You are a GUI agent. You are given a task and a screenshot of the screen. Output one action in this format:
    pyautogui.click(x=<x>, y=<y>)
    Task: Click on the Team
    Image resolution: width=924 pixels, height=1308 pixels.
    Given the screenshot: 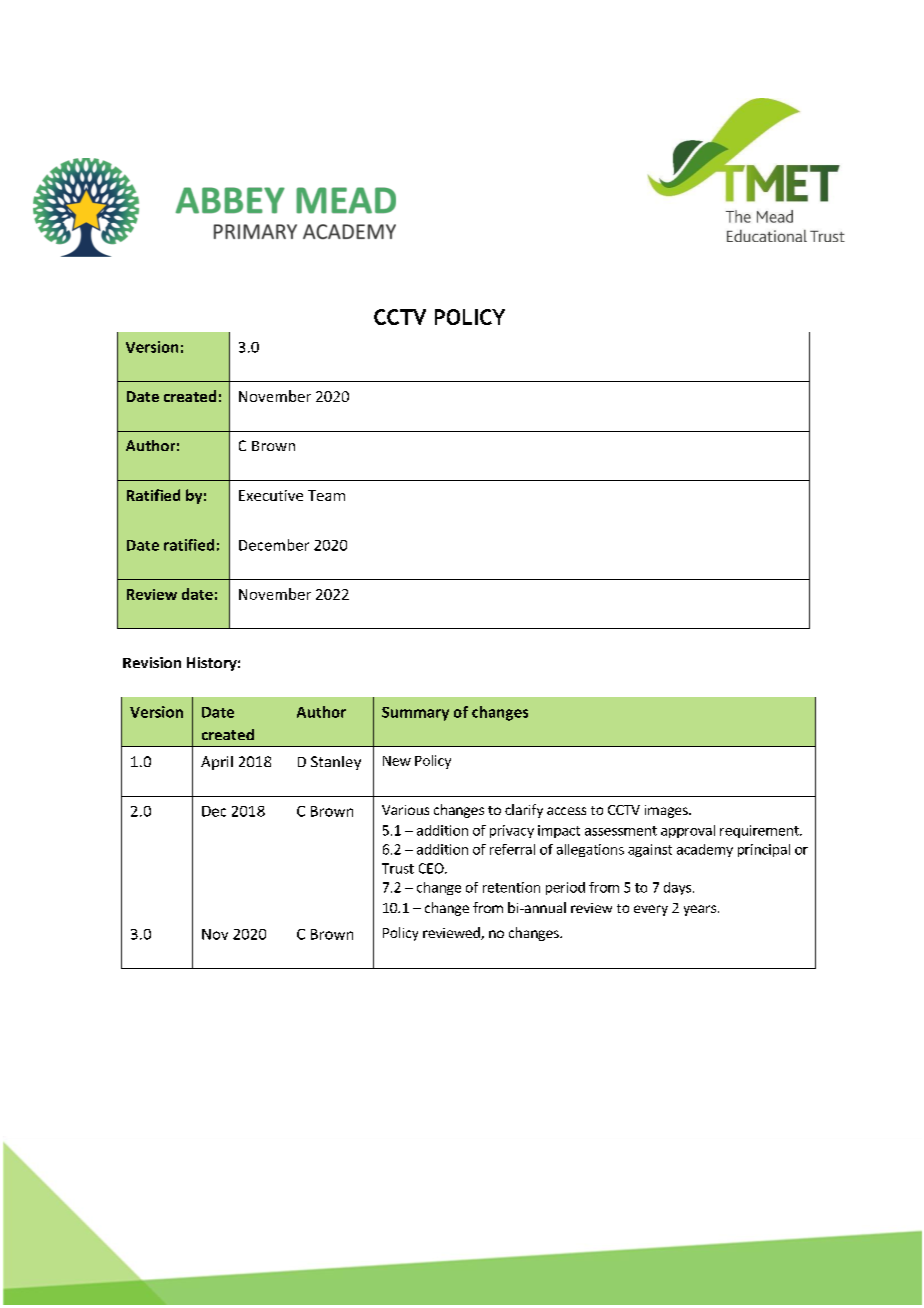 What is the action you would take?
    pyautogui.click(x=326, y=495)
